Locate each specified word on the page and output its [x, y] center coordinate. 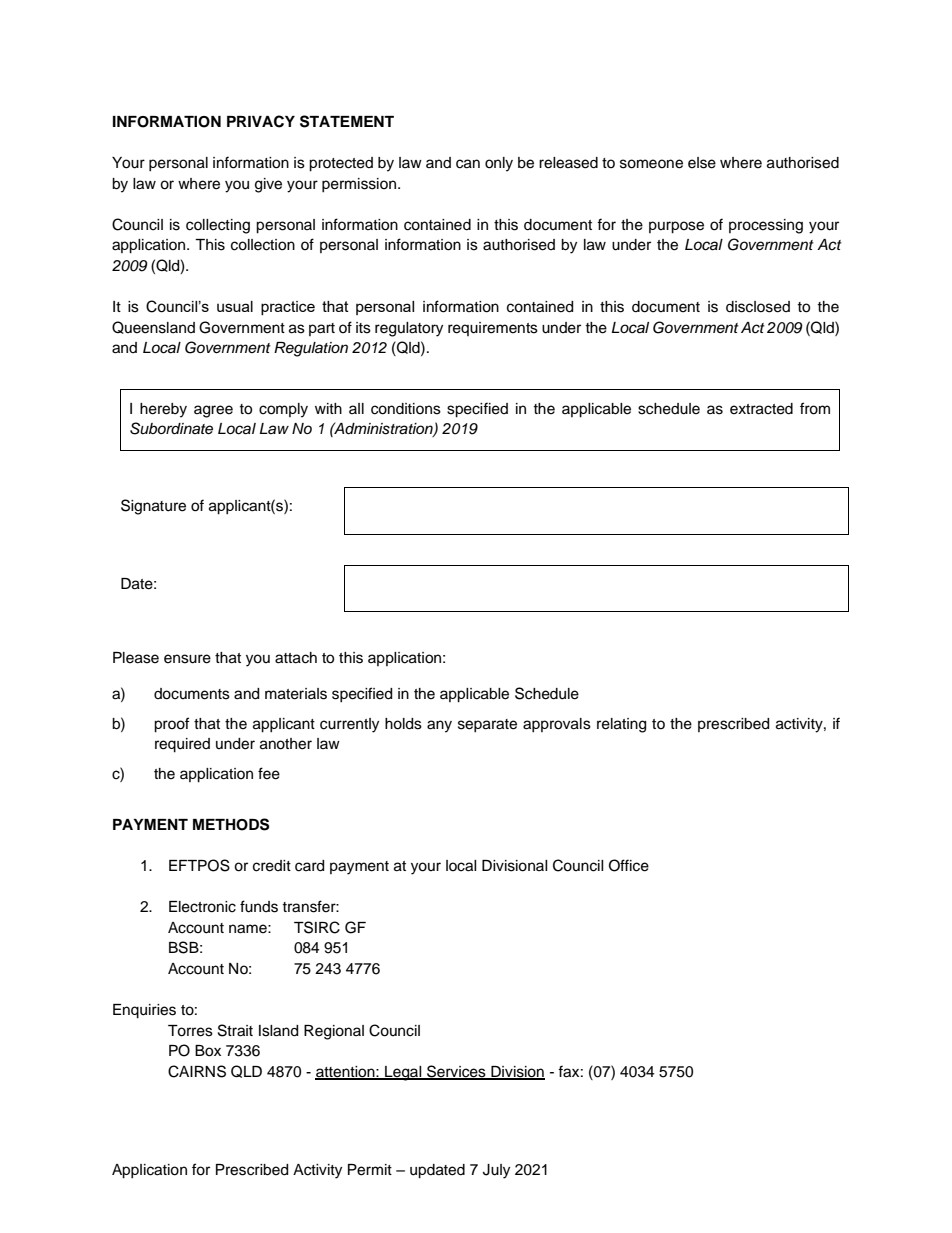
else [702, 163]
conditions [406, 409]
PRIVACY [261, 121]
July [496, 1171]
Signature [153, 507]
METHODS [231, 824]
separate [487, 725]
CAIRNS [197, 1071]
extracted [761, 409]
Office [629, 865]
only [499, 164]
